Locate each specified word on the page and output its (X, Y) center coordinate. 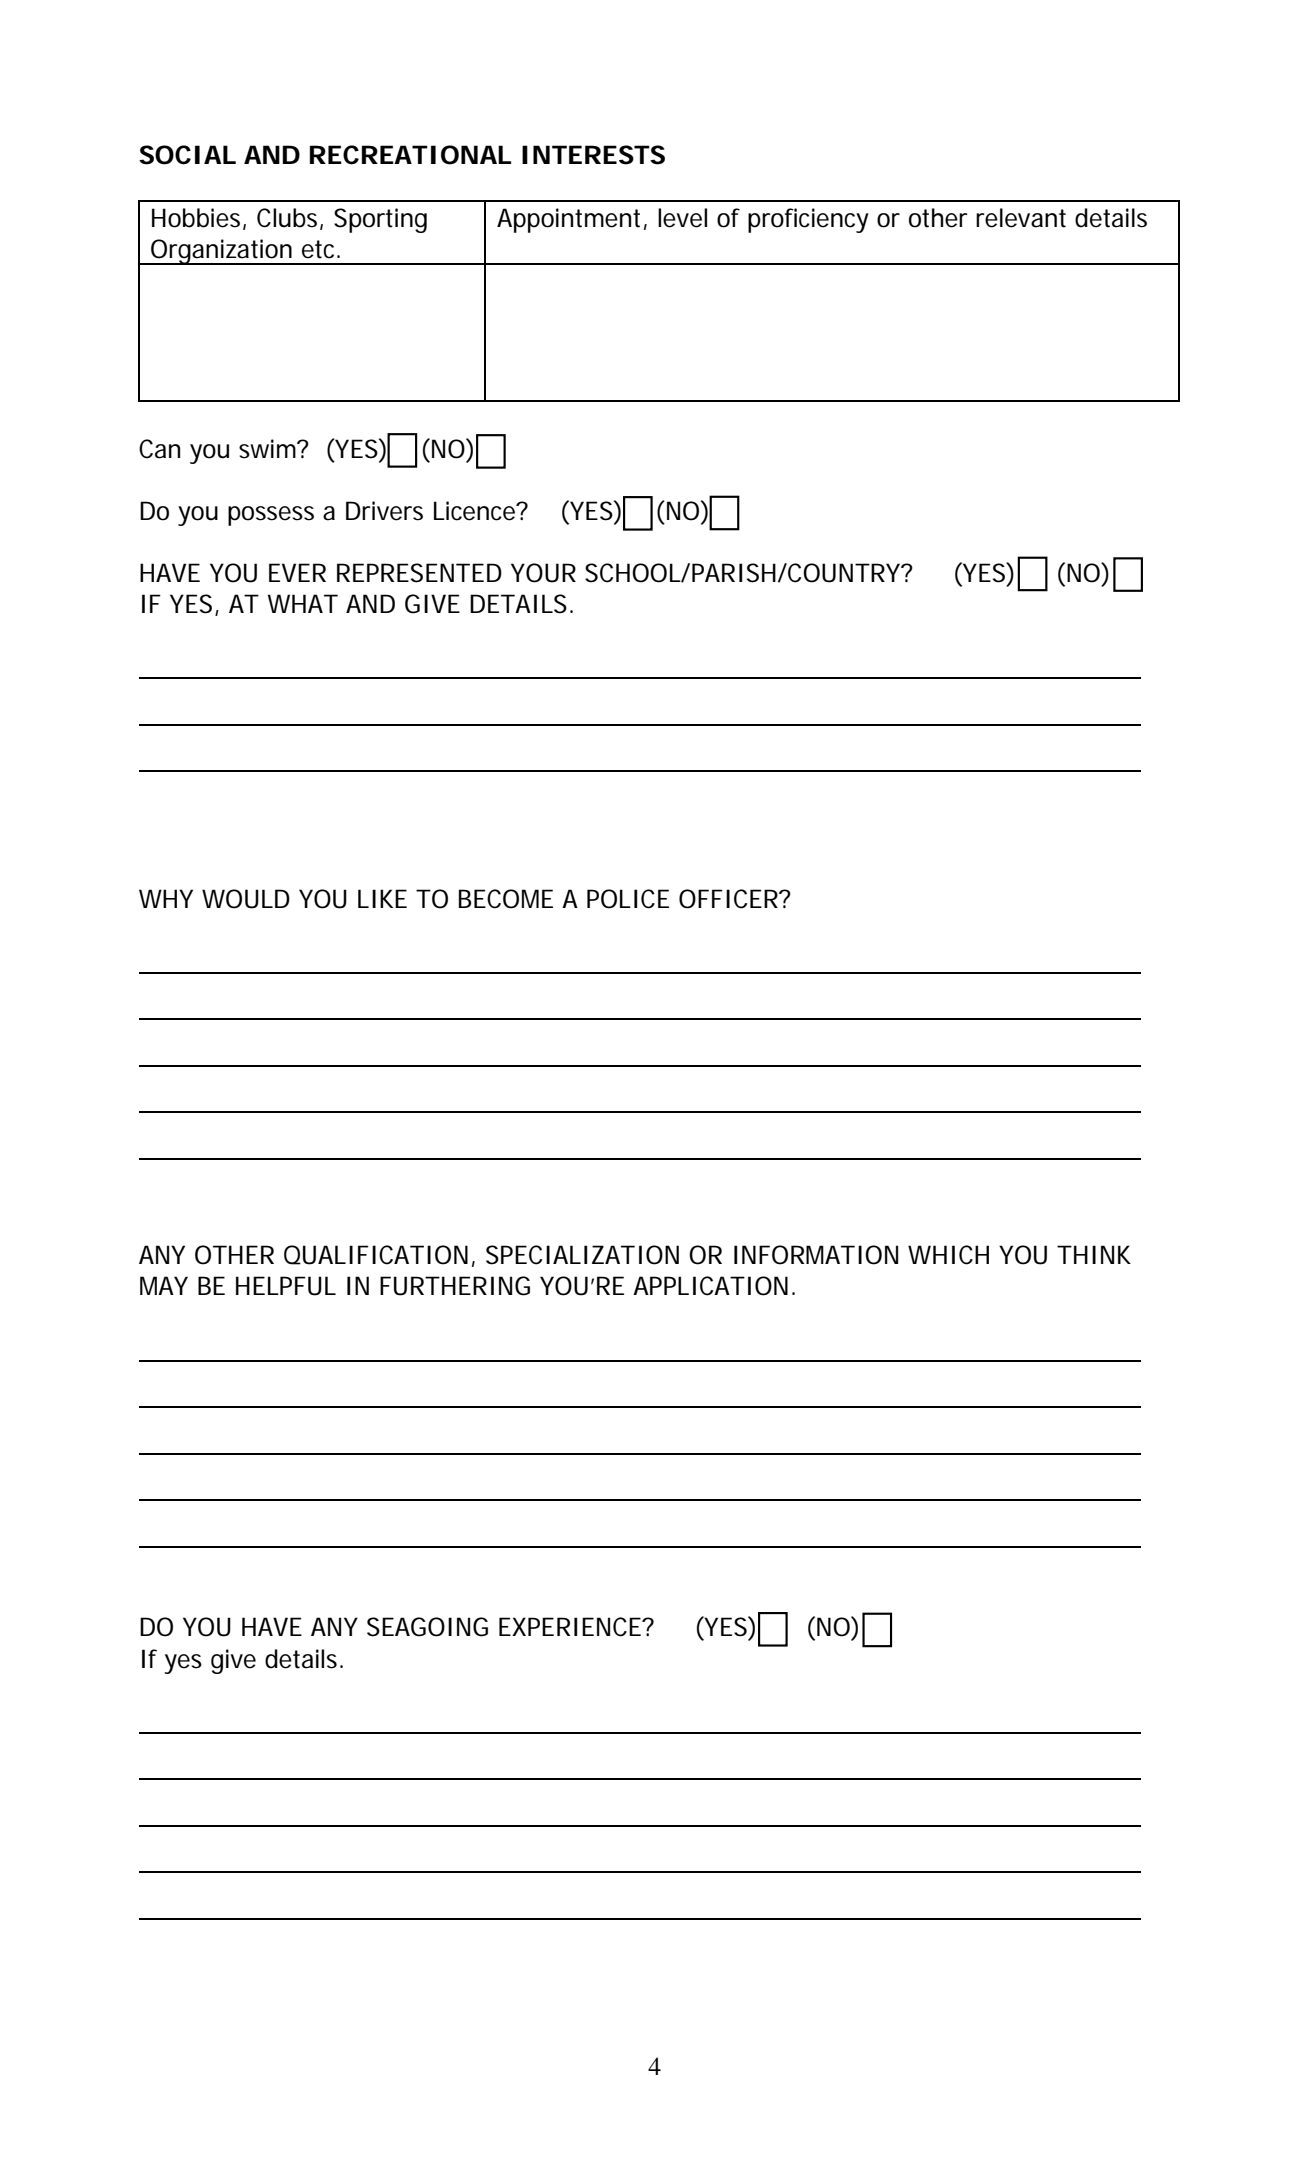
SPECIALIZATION (582, 1255)
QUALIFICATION (376, 1255)
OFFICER (728, 899)
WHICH (948, 1255)
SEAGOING (427, 1627)
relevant (1021, 218)
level (682, 218)
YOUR (543, 573)
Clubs (287, 218)
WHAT (303, 603)
